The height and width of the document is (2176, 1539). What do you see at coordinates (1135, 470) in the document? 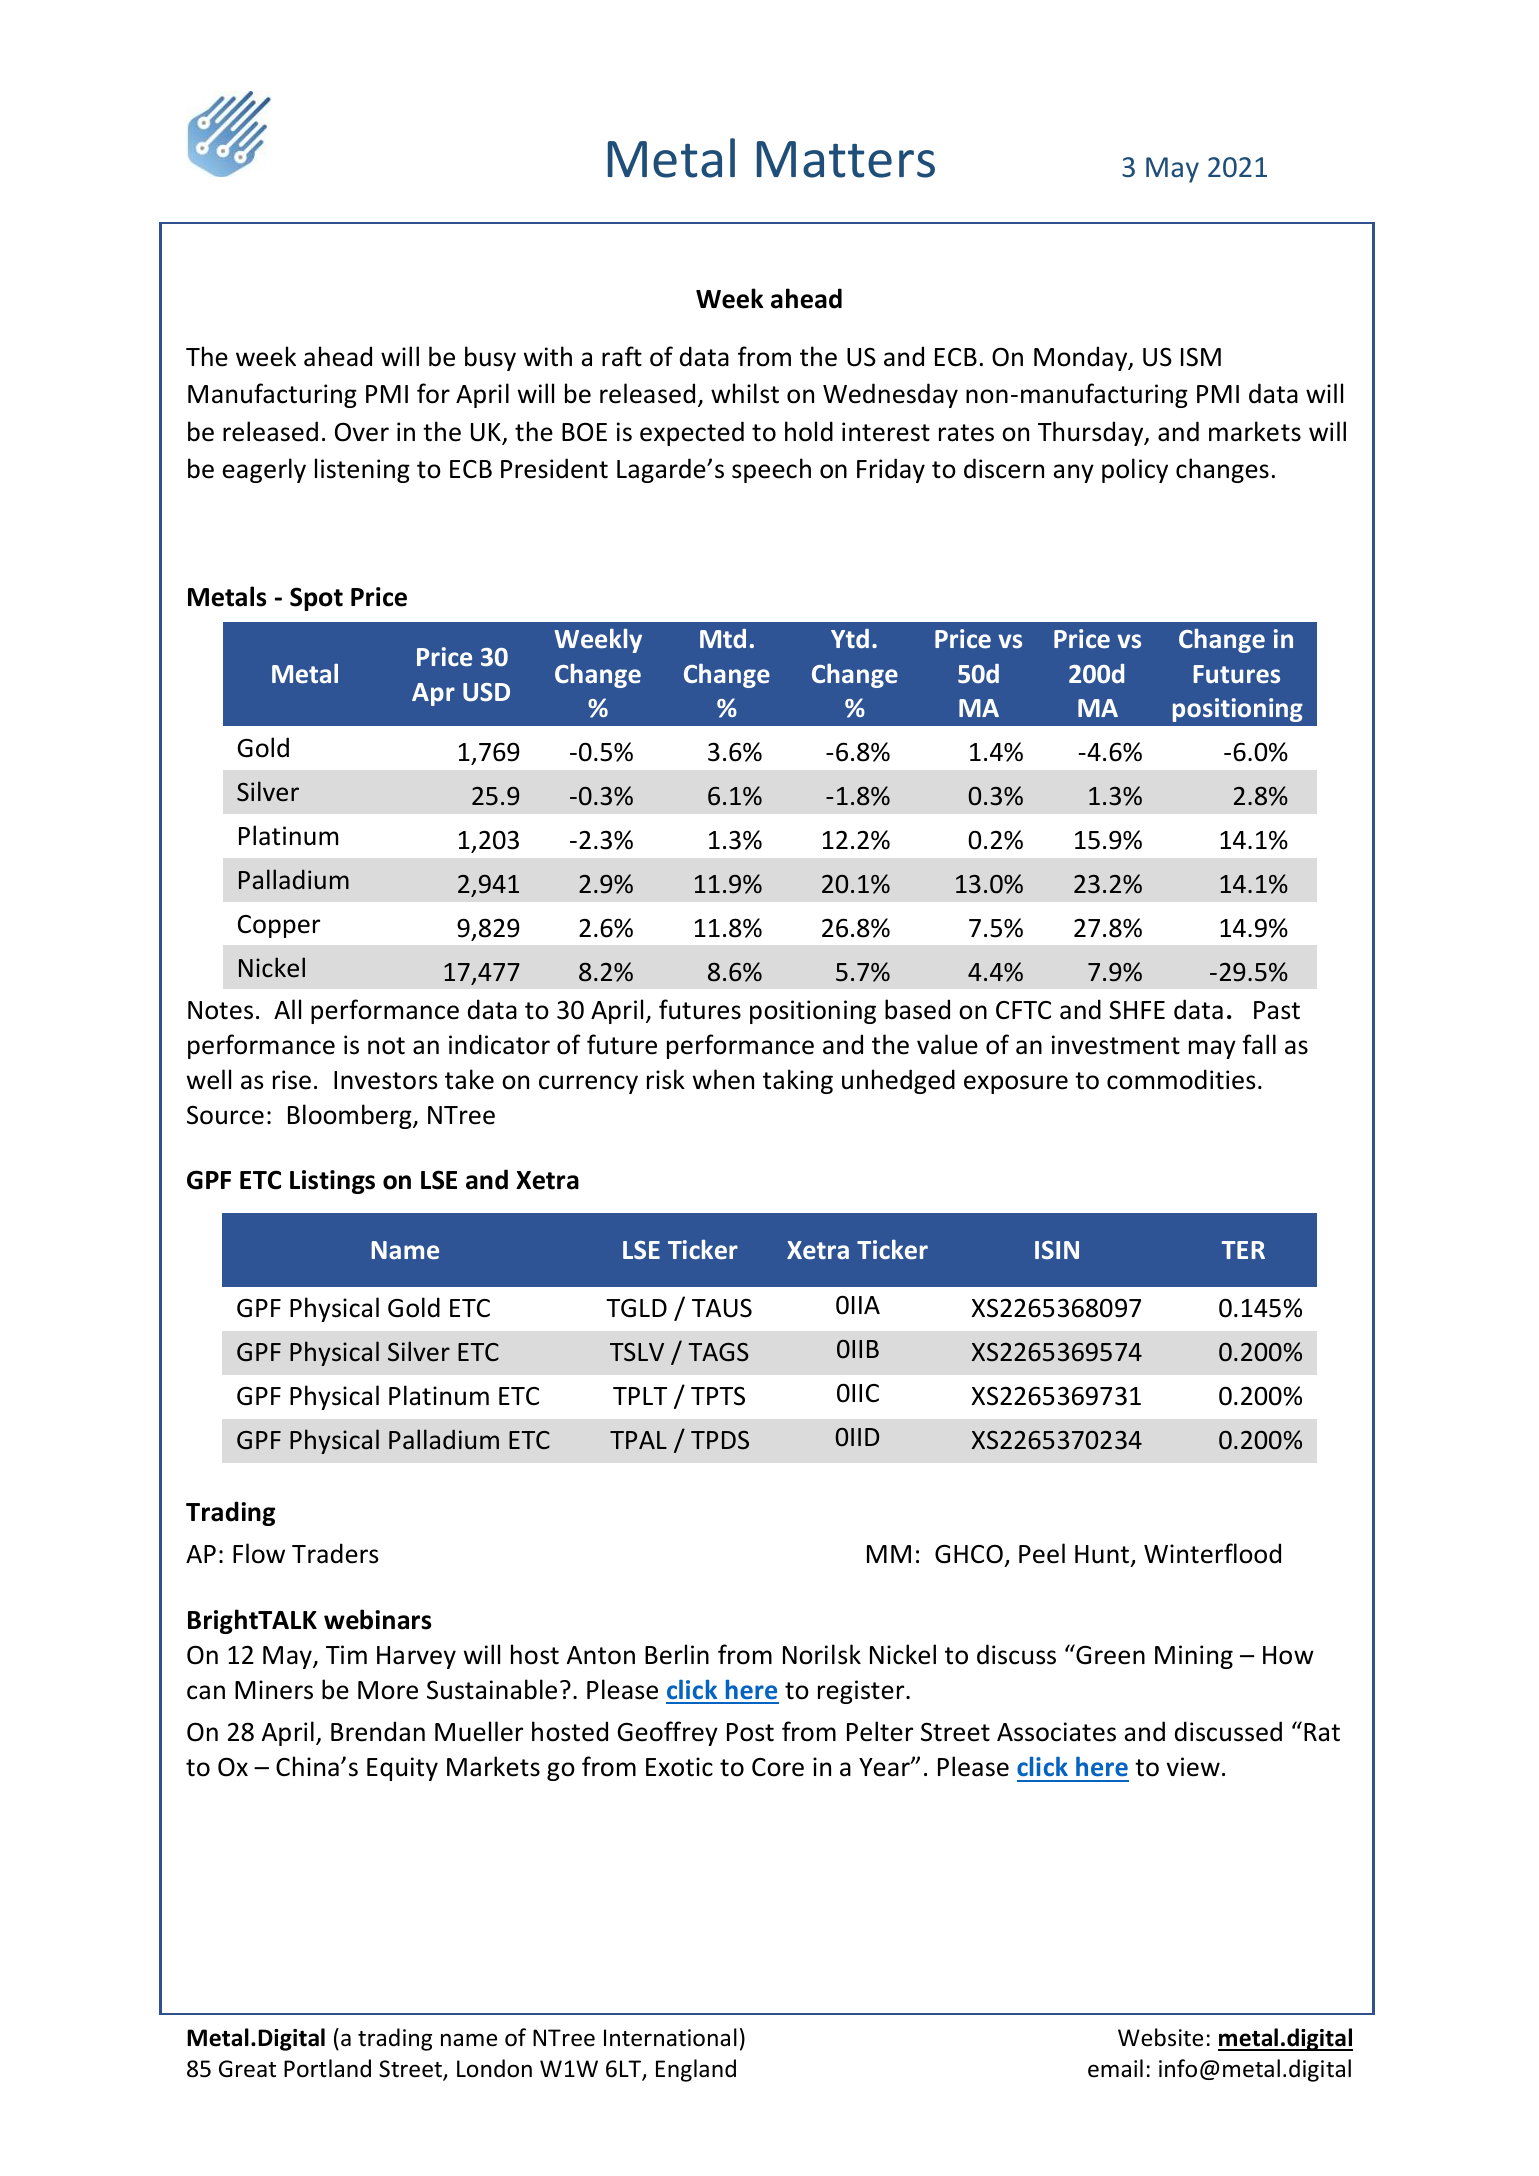
I see `policy` at bounding box center [1135, 470].
